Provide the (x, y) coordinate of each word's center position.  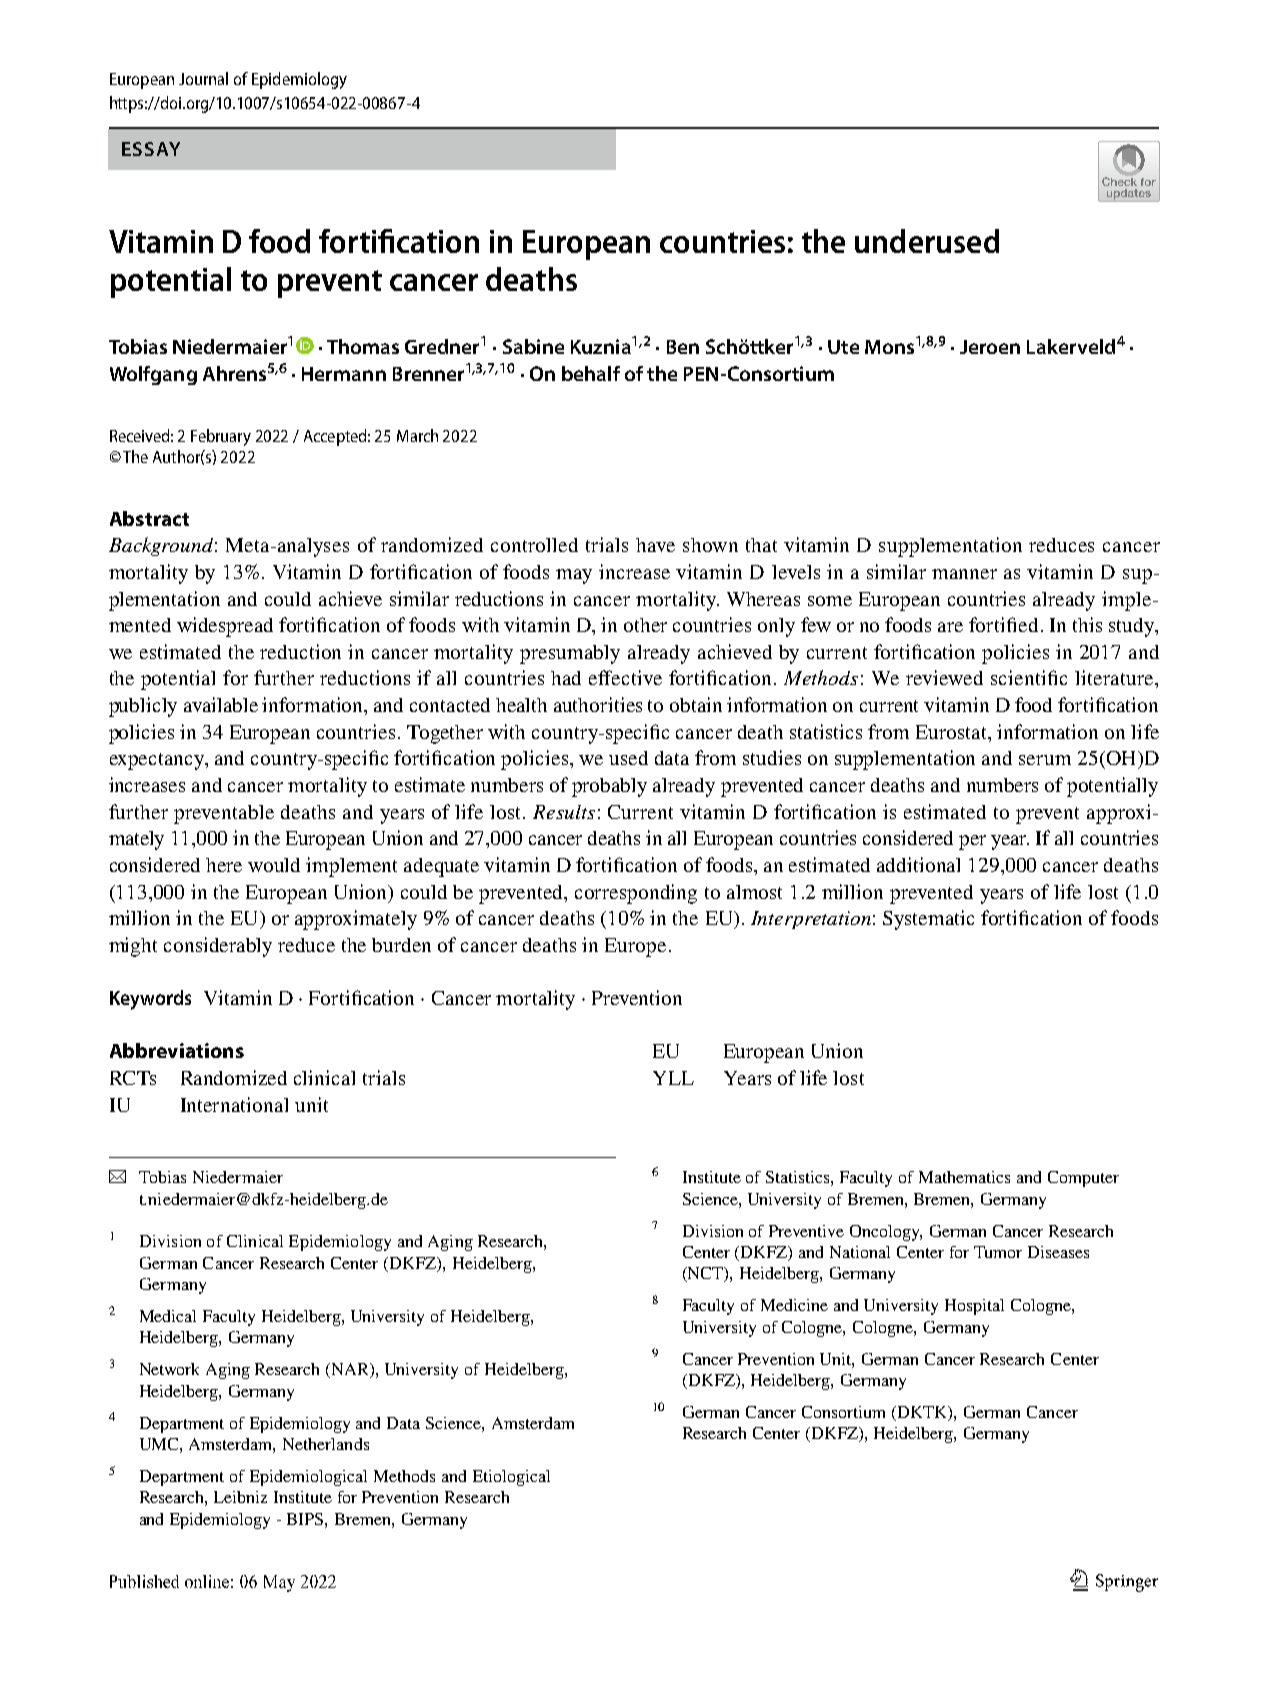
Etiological (511, 1478)
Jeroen (990, 347)
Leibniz (240, 1497)
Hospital (974, 1307)
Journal (203, 78)
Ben (683, 347)
